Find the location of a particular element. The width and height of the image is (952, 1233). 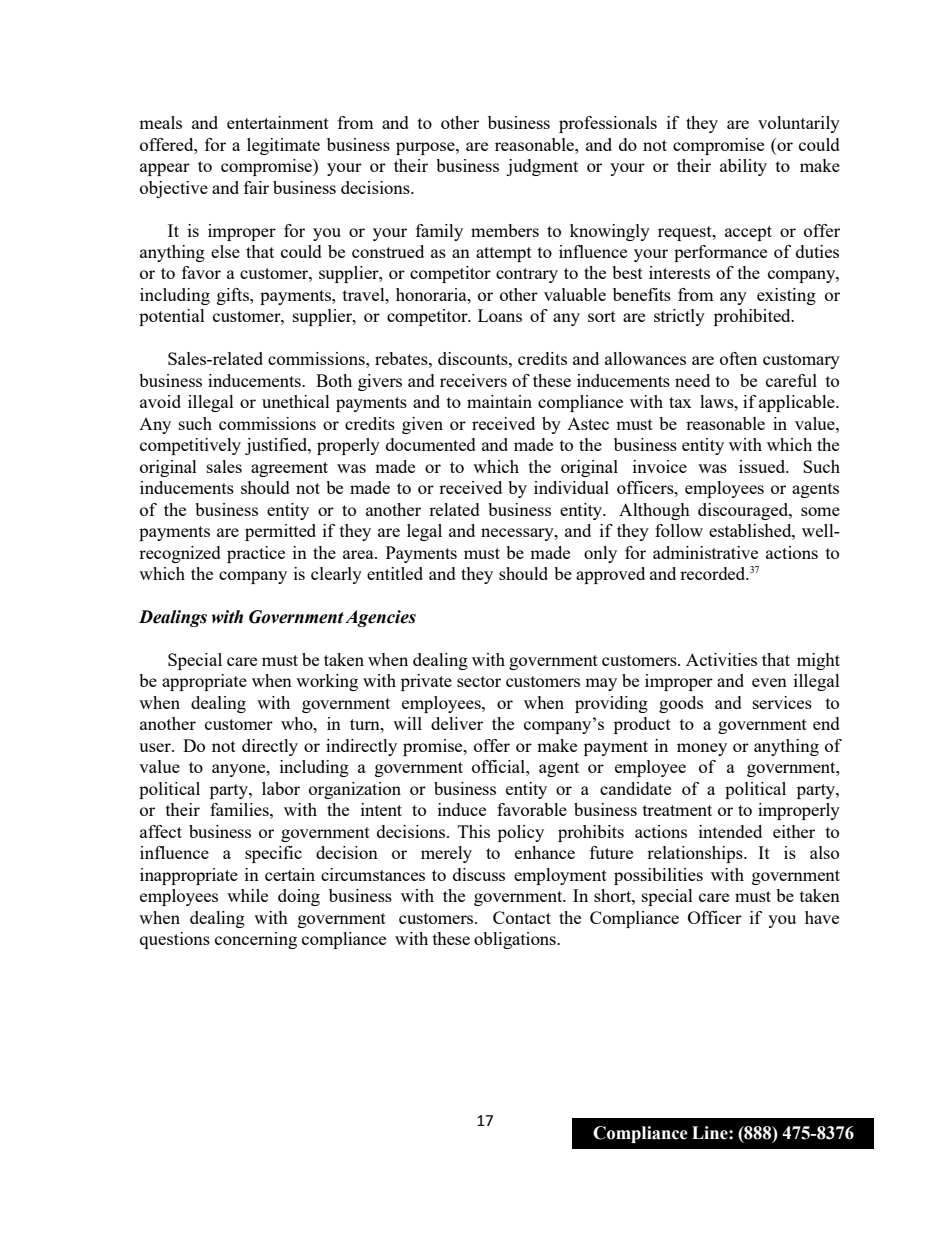

have is located at coordinates (822, 917).
